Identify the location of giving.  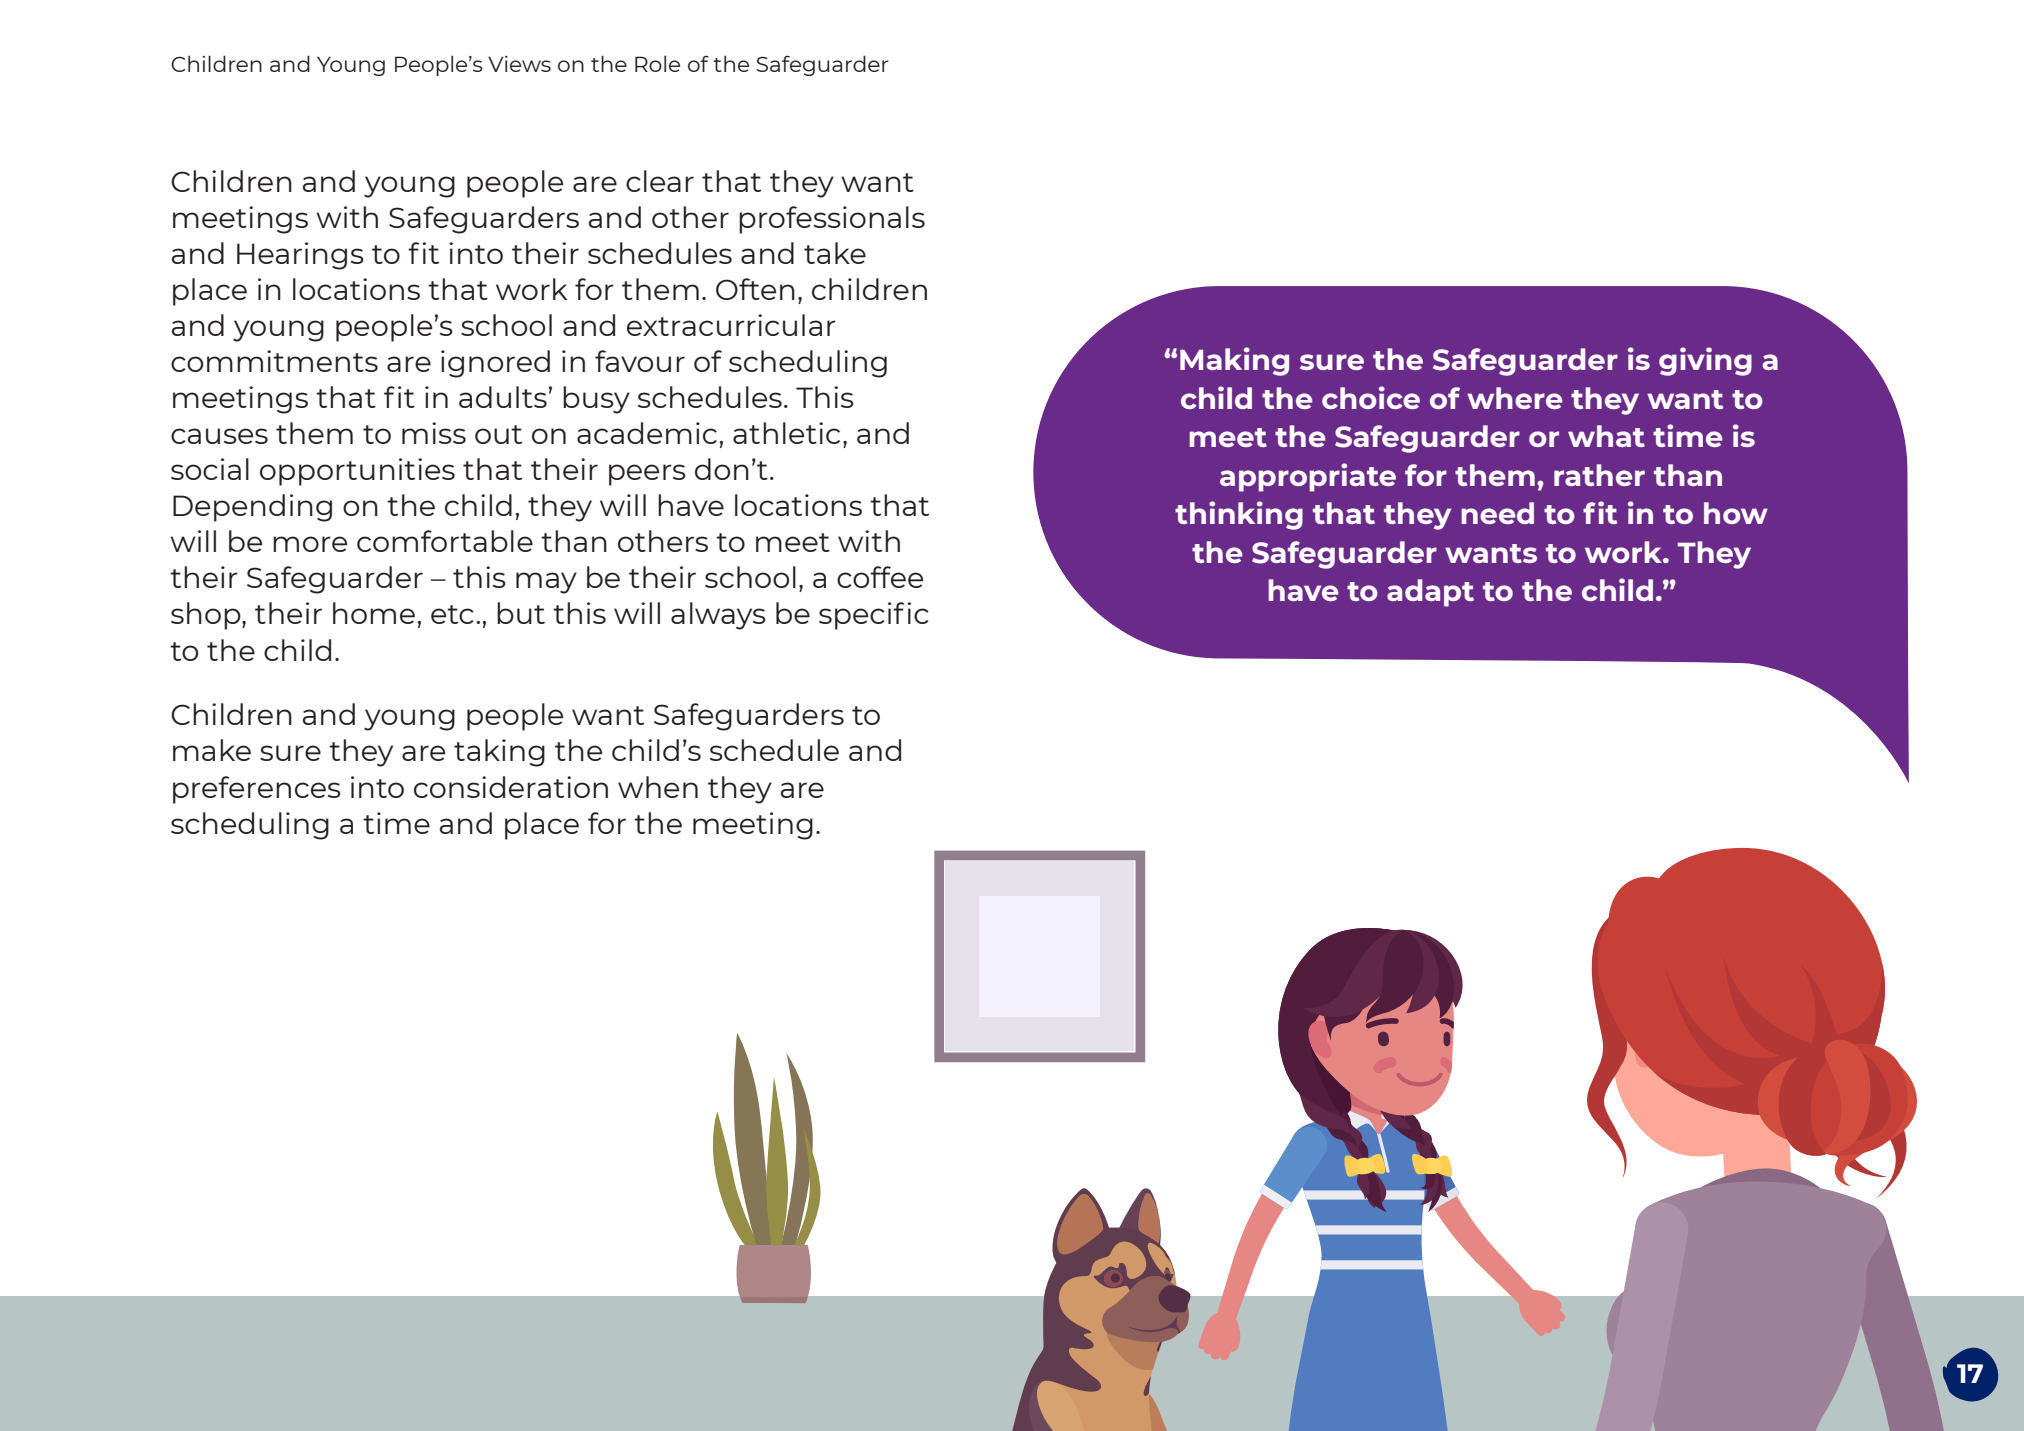
(1705, 361).
